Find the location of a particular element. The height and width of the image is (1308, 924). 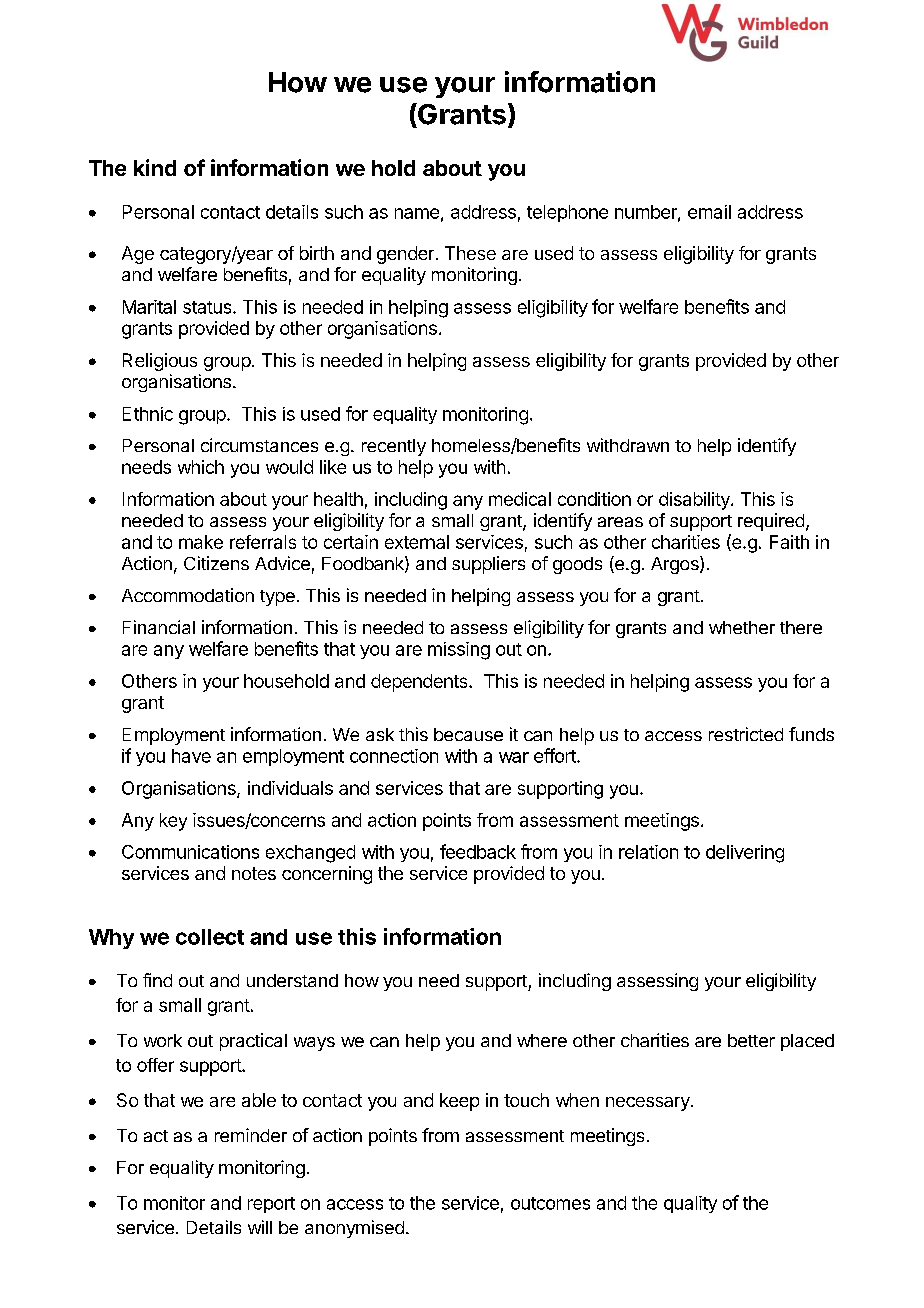

name is located at coordinates (417, 213).
